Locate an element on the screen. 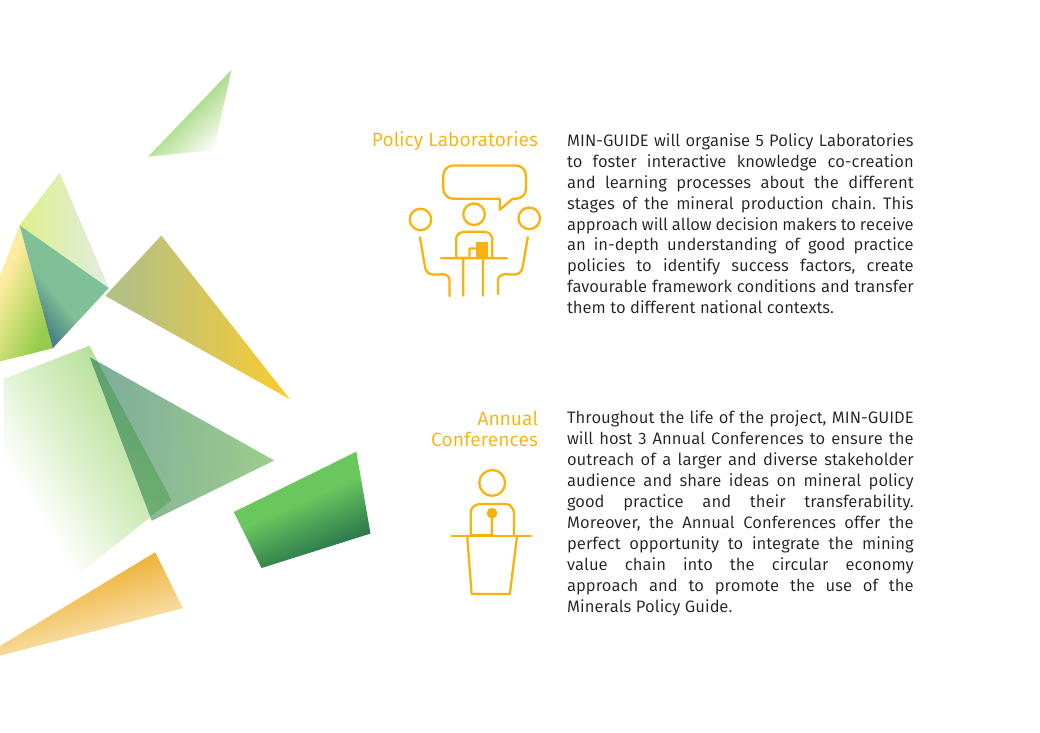 The width and height of the screenshot is (1040, 733). stakeholder is located at coordinates (869, 458).
